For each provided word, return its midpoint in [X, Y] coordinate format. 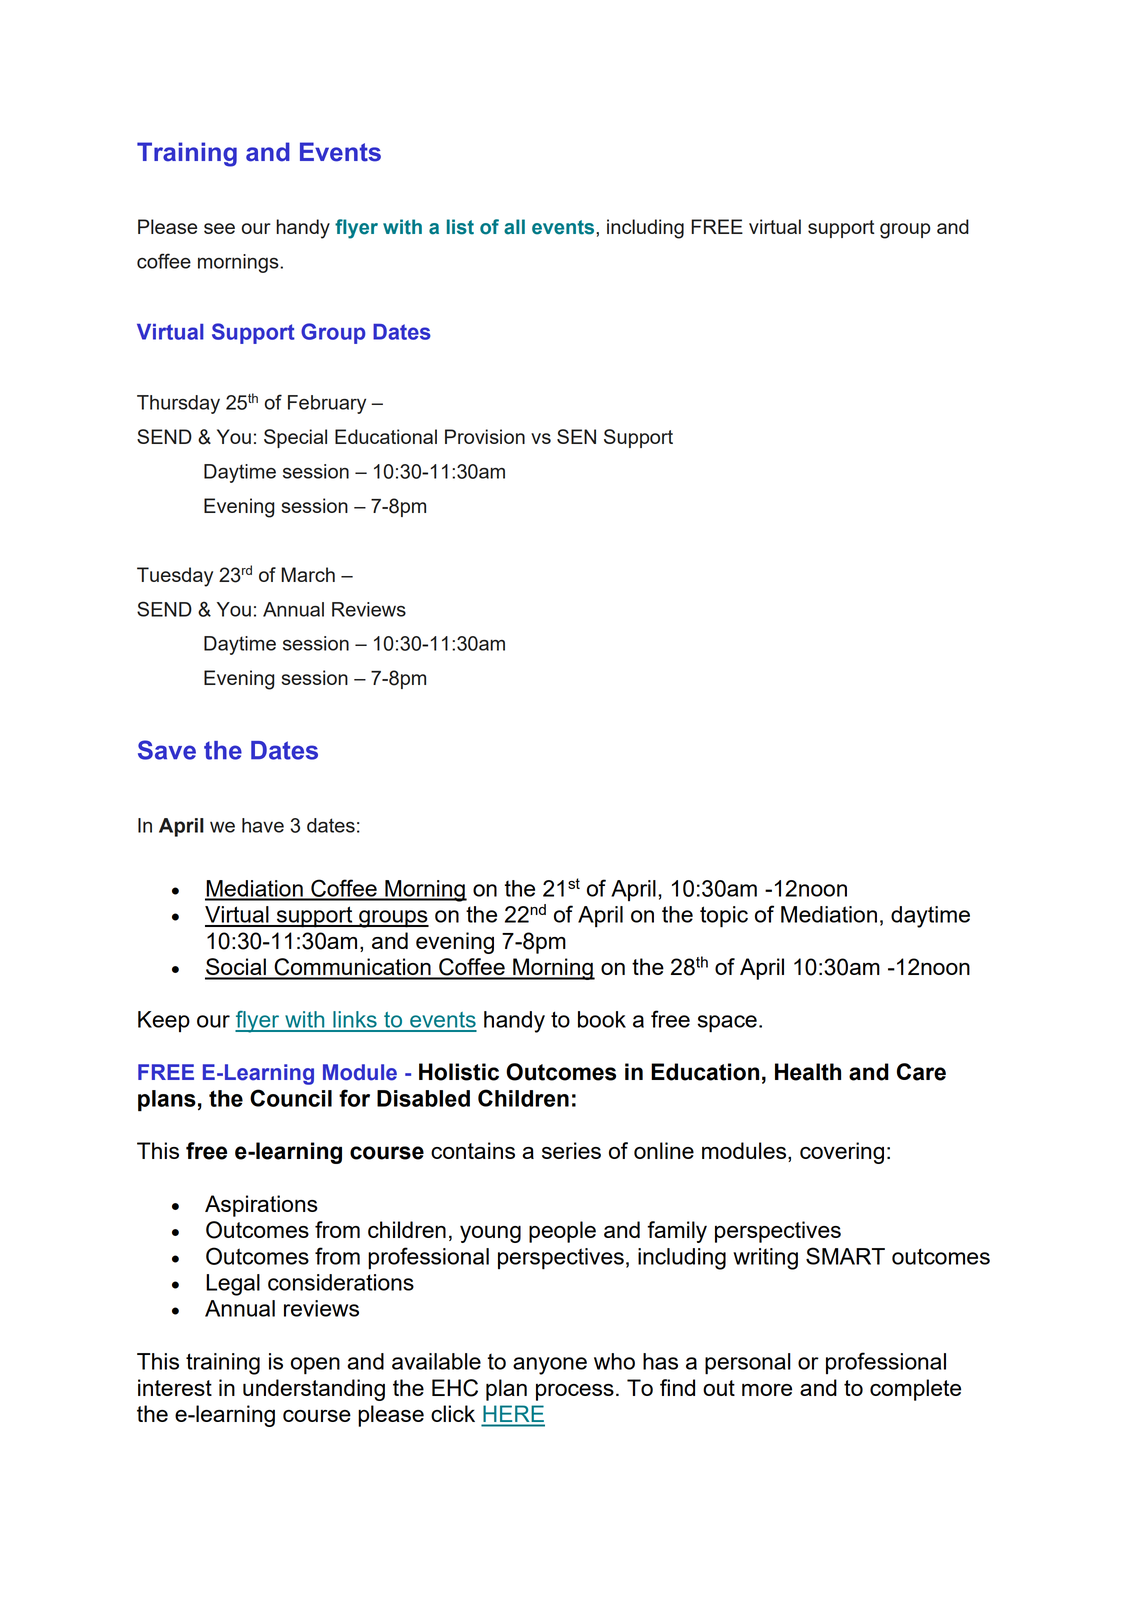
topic [724, 917]
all [514, 227]
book [602, 1019]
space [727, 1024]
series [571, 1150]
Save [167, 750]
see [219, 228]
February [327, 404]
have [263, 825]
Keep [164, 1021]
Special [295, 438]
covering [842, 1153]
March [308, 574]
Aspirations [261, 1206]
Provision [485, 436]
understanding [314, 1390]
